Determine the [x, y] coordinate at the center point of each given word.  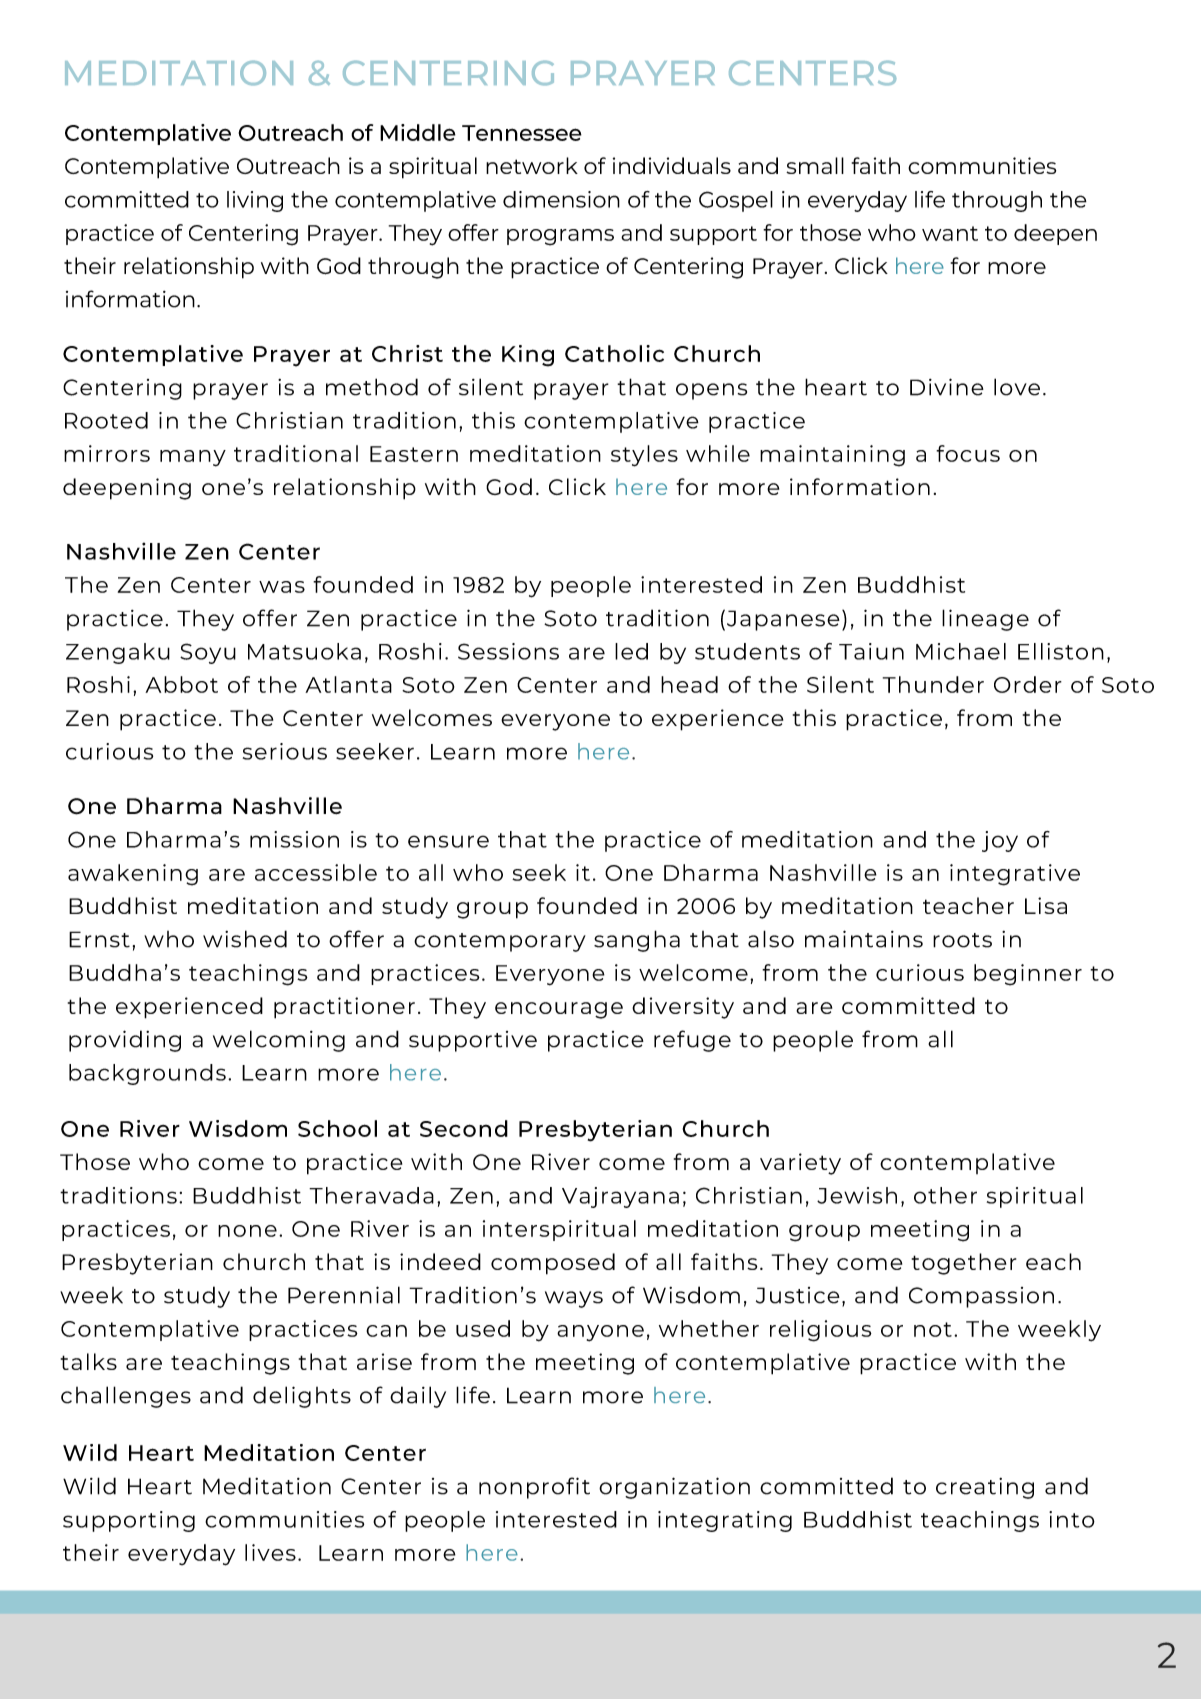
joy [1000, 841]
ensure [448, 841]
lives [270, 1552]
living [255, 201]
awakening [133, 875]
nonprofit [534, 1488]
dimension [561, 199]
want [950, 233]
